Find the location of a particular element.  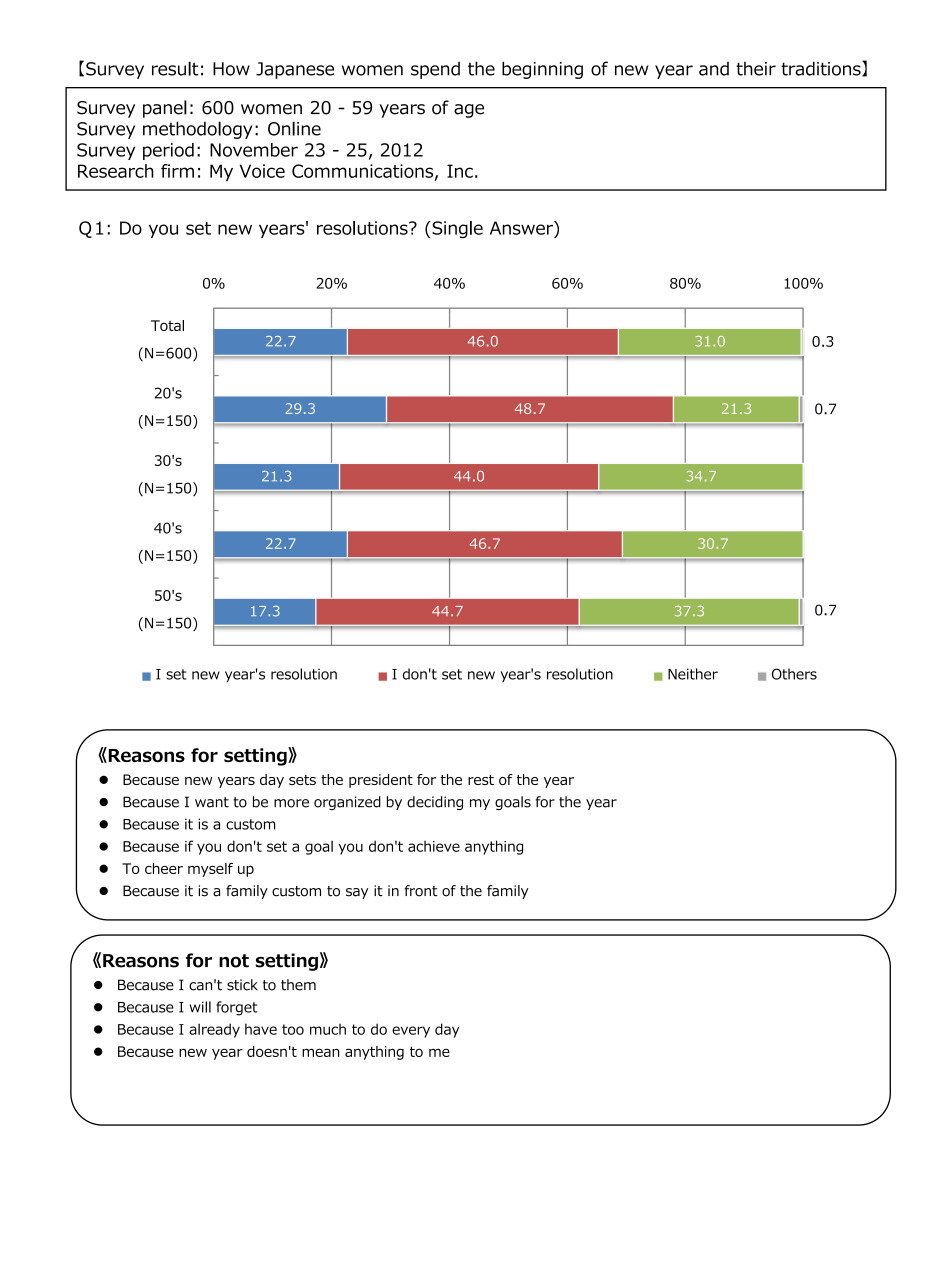

sets is located at coordinates (302, 780).
